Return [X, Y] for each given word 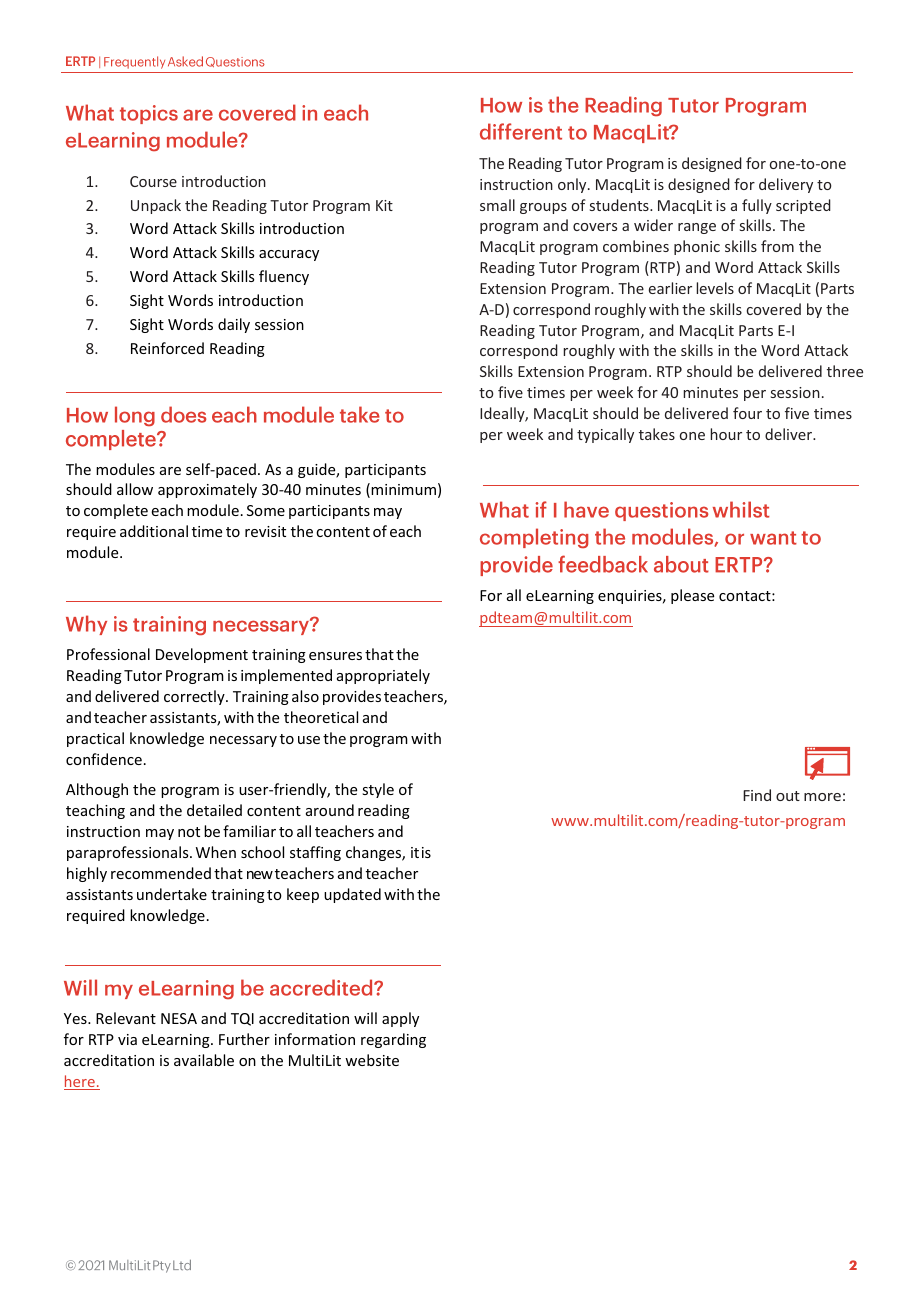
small [497, 205]
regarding [393, 1040]
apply [400, 1019]
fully [757, 206]
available [204, 1060]
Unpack [156, 206]
